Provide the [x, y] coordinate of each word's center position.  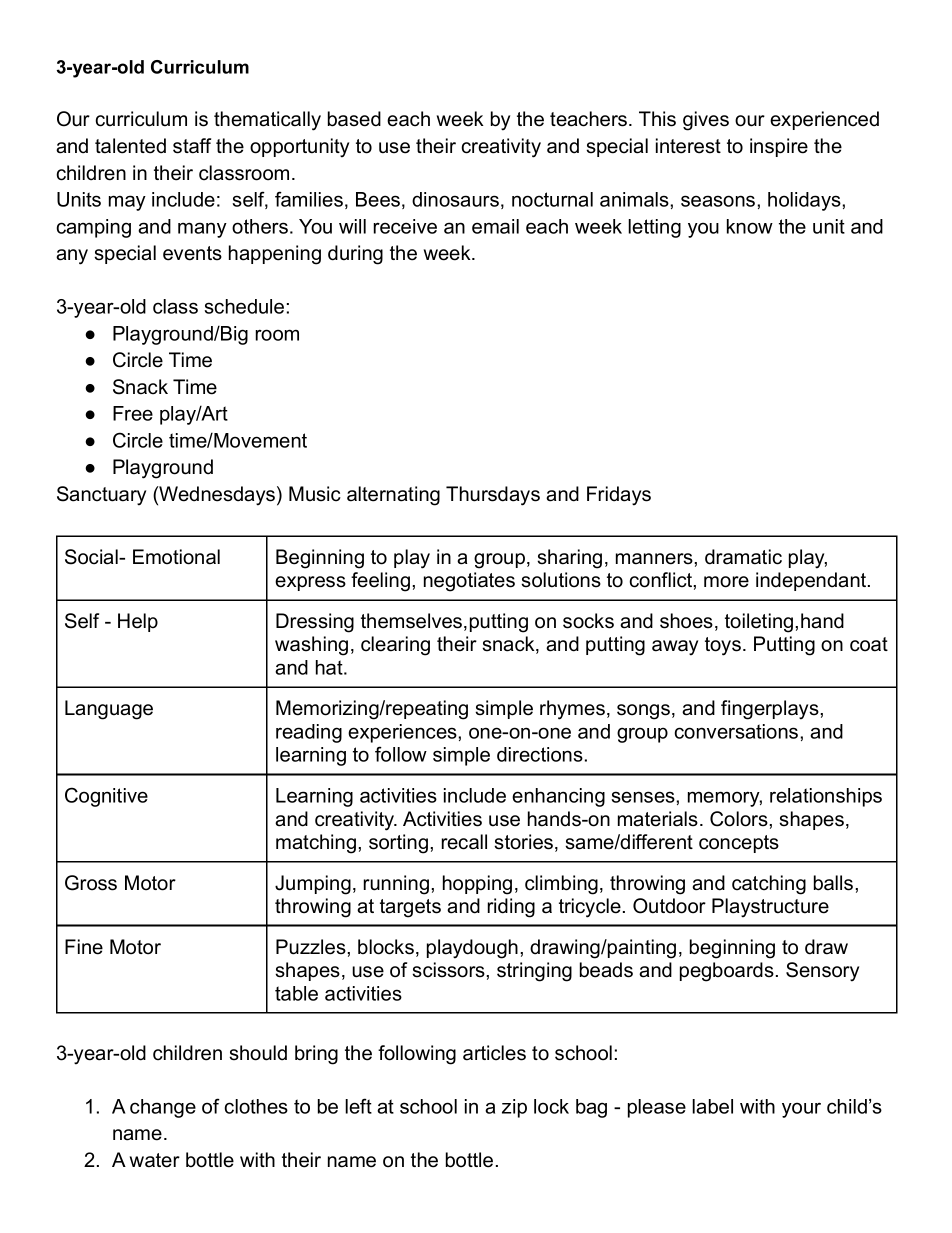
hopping [477, 885]
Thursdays [493, 496]
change [163, 1108]
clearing [395, 646]
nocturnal [552, 199]
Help [138, 622]
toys [723, 646]
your [801, 1110]
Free [133, 413]
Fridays [619, 496]
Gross [91, 883]
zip [514, 1108]
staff [192, 146]
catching [769, 885]
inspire [779, 147]
